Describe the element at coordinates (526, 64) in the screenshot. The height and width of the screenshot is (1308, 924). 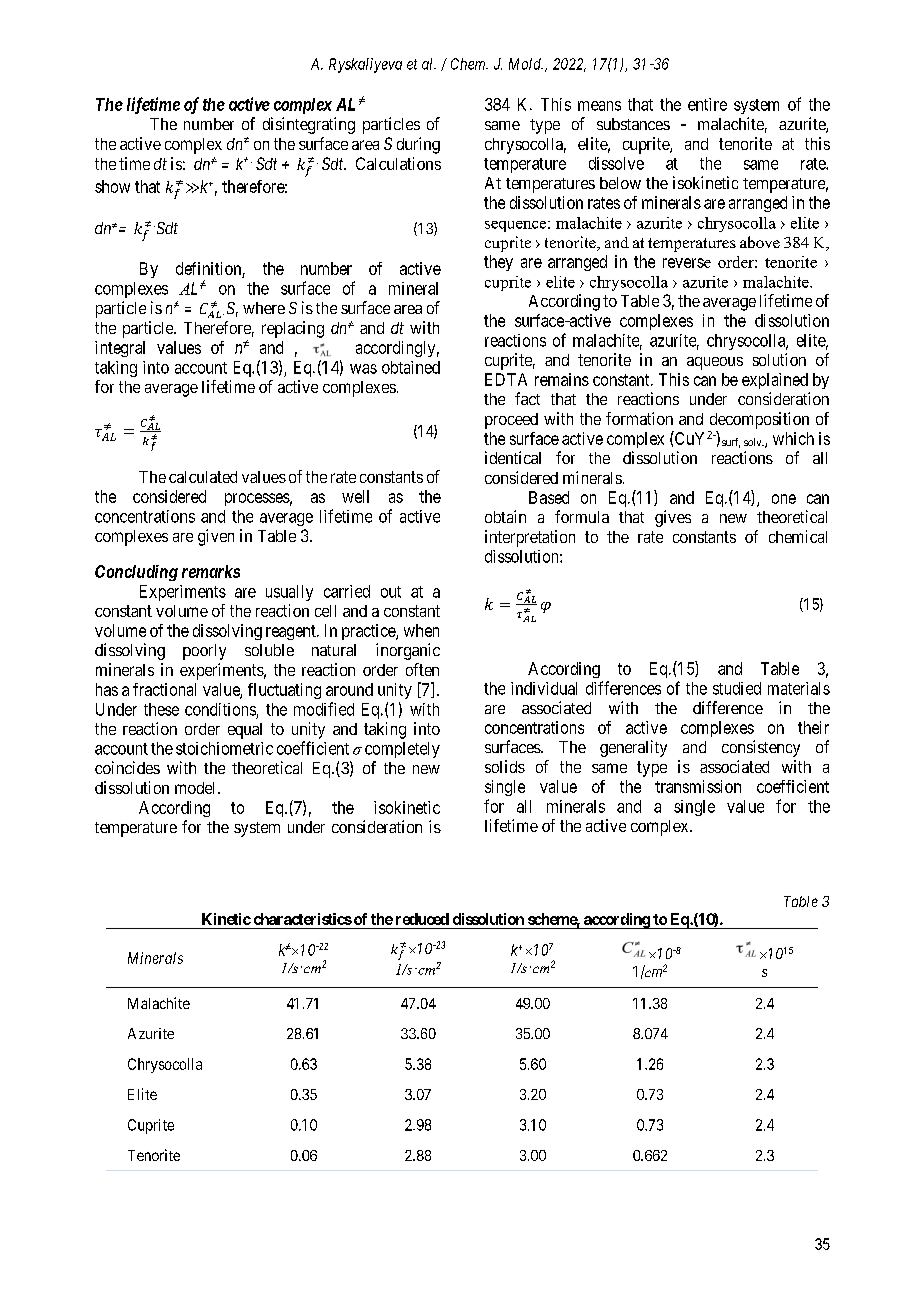
I see `Mold` at that location.
